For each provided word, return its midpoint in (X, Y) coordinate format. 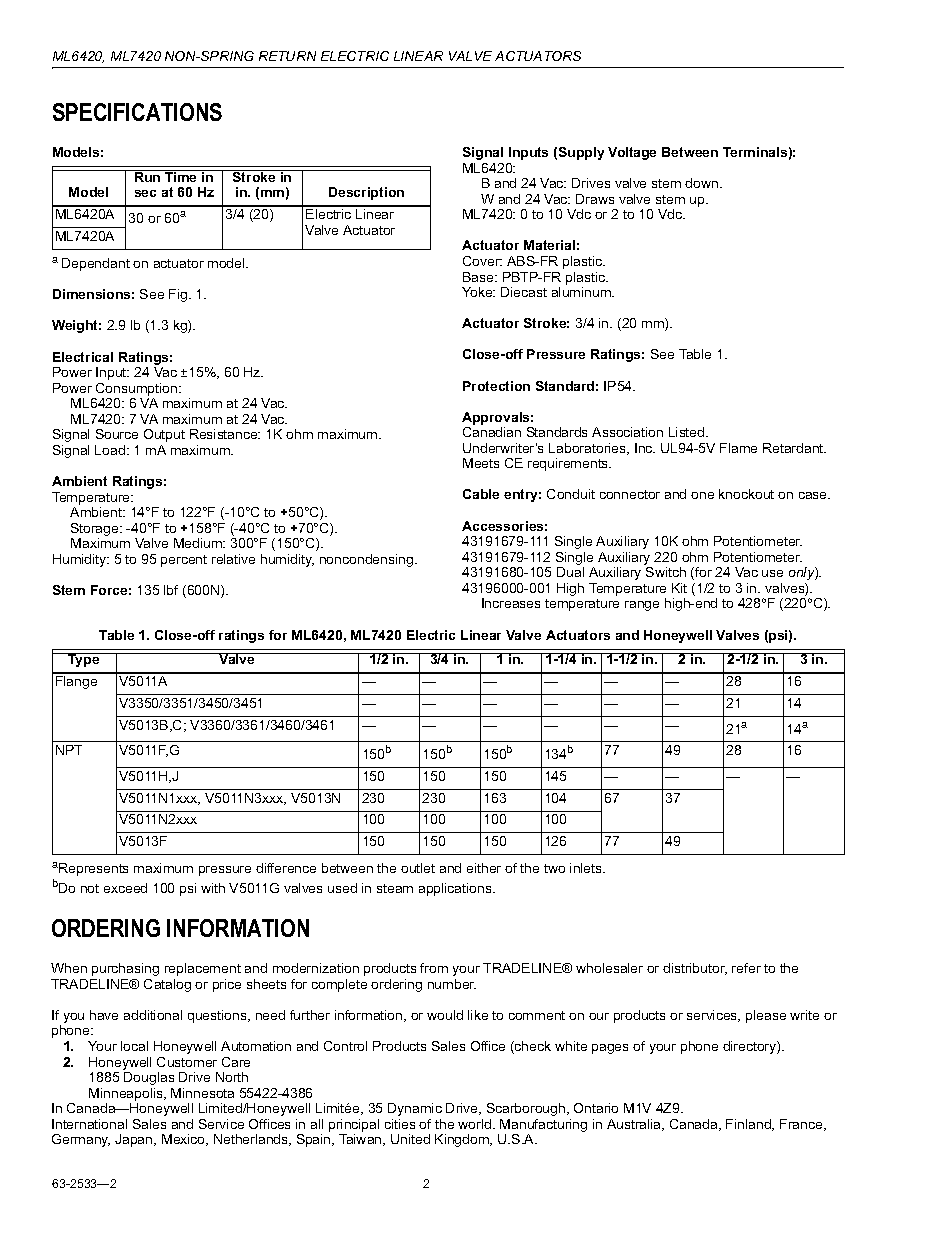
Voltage (632, 153)
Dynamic (415, 1109)
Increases (511, 603)
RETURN (287, 56)
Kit (679, 588)
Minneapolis (127, 1094)
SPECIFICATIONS (137, 112)
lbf (171, 590)
